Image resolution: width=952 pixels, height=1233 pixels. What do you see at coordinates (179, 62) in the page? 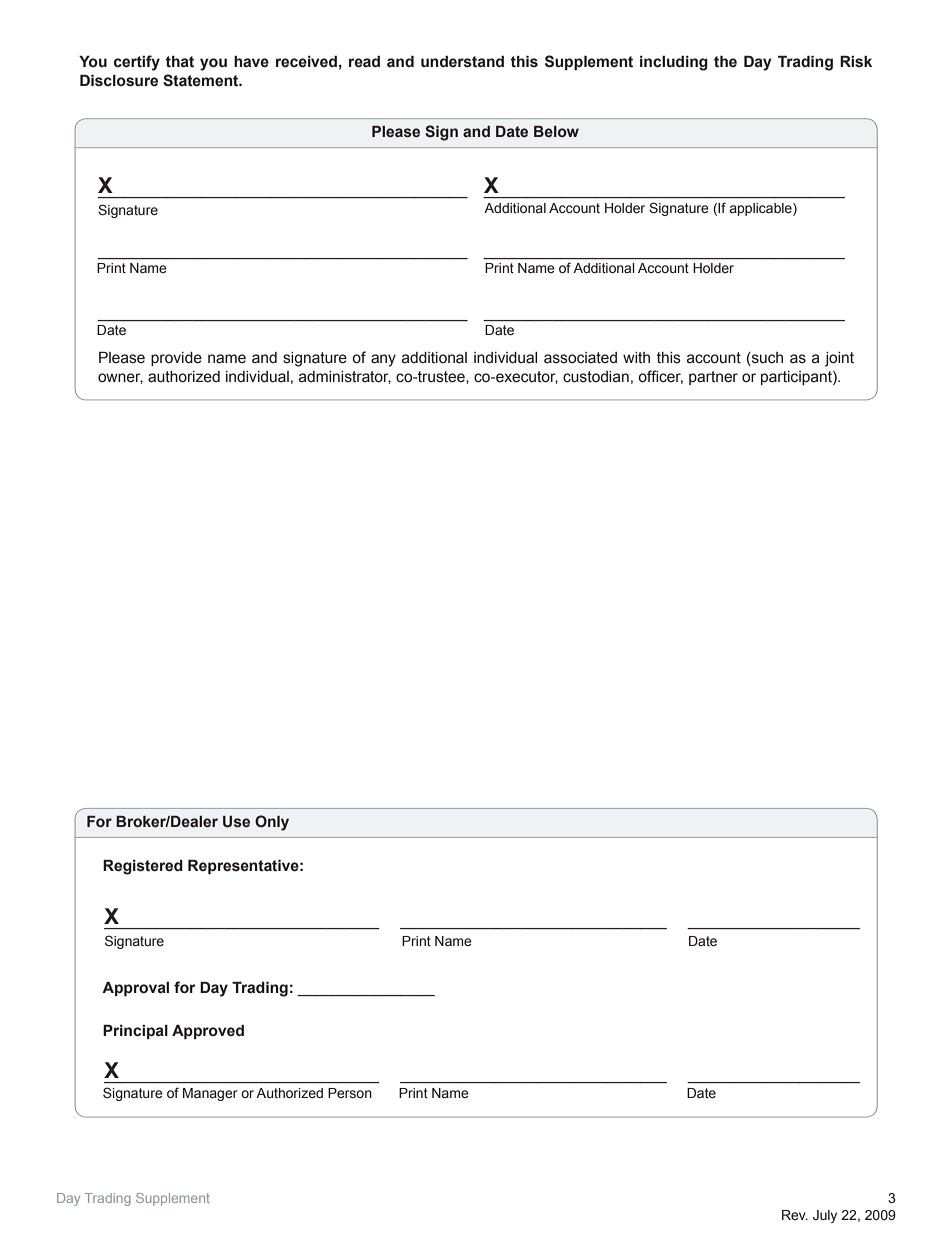
I see `that` at bounding box center [179, 62].
